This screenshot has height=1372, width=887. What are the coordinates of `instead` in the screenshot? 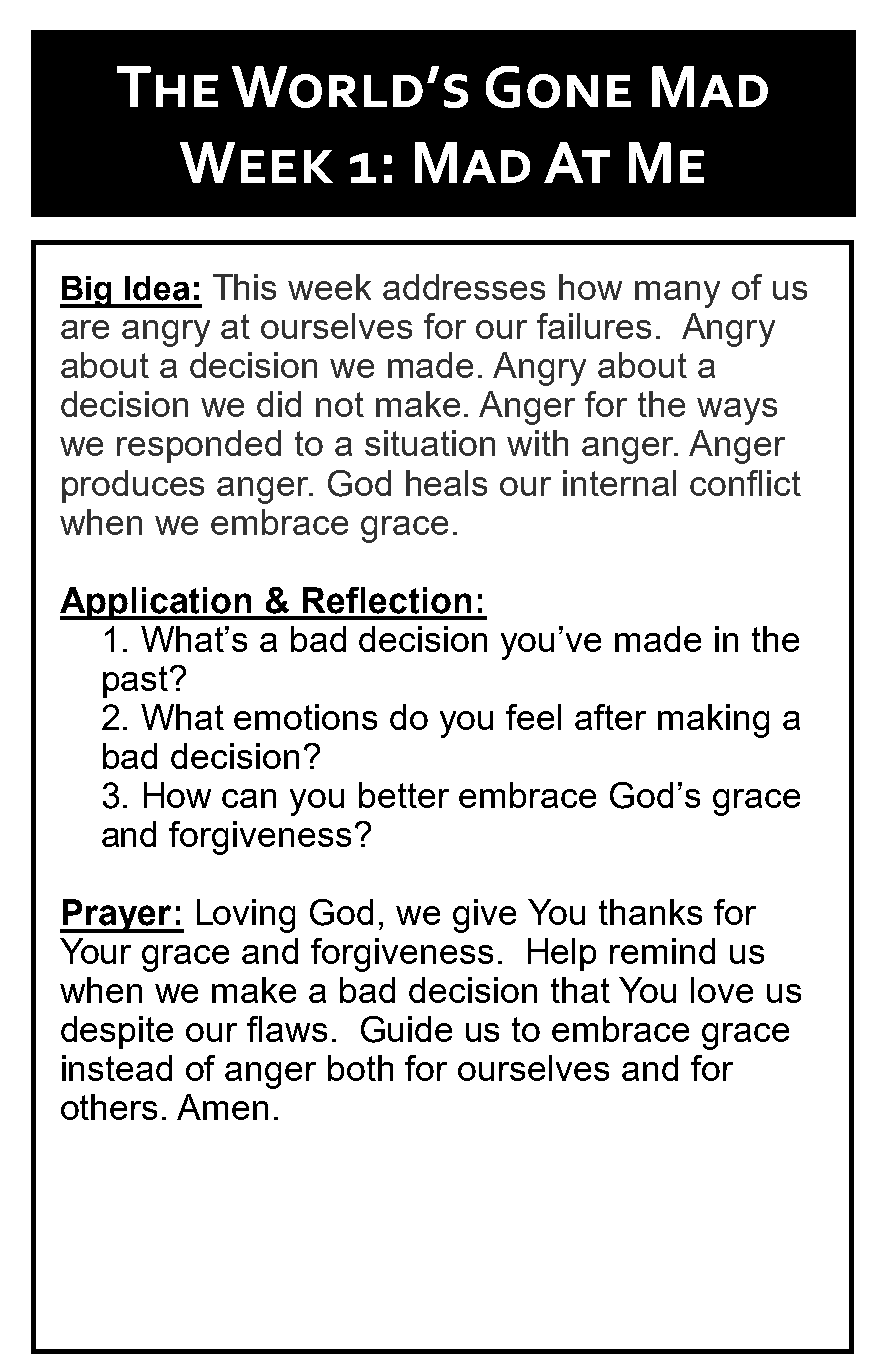 It's located at (117, 1068).
